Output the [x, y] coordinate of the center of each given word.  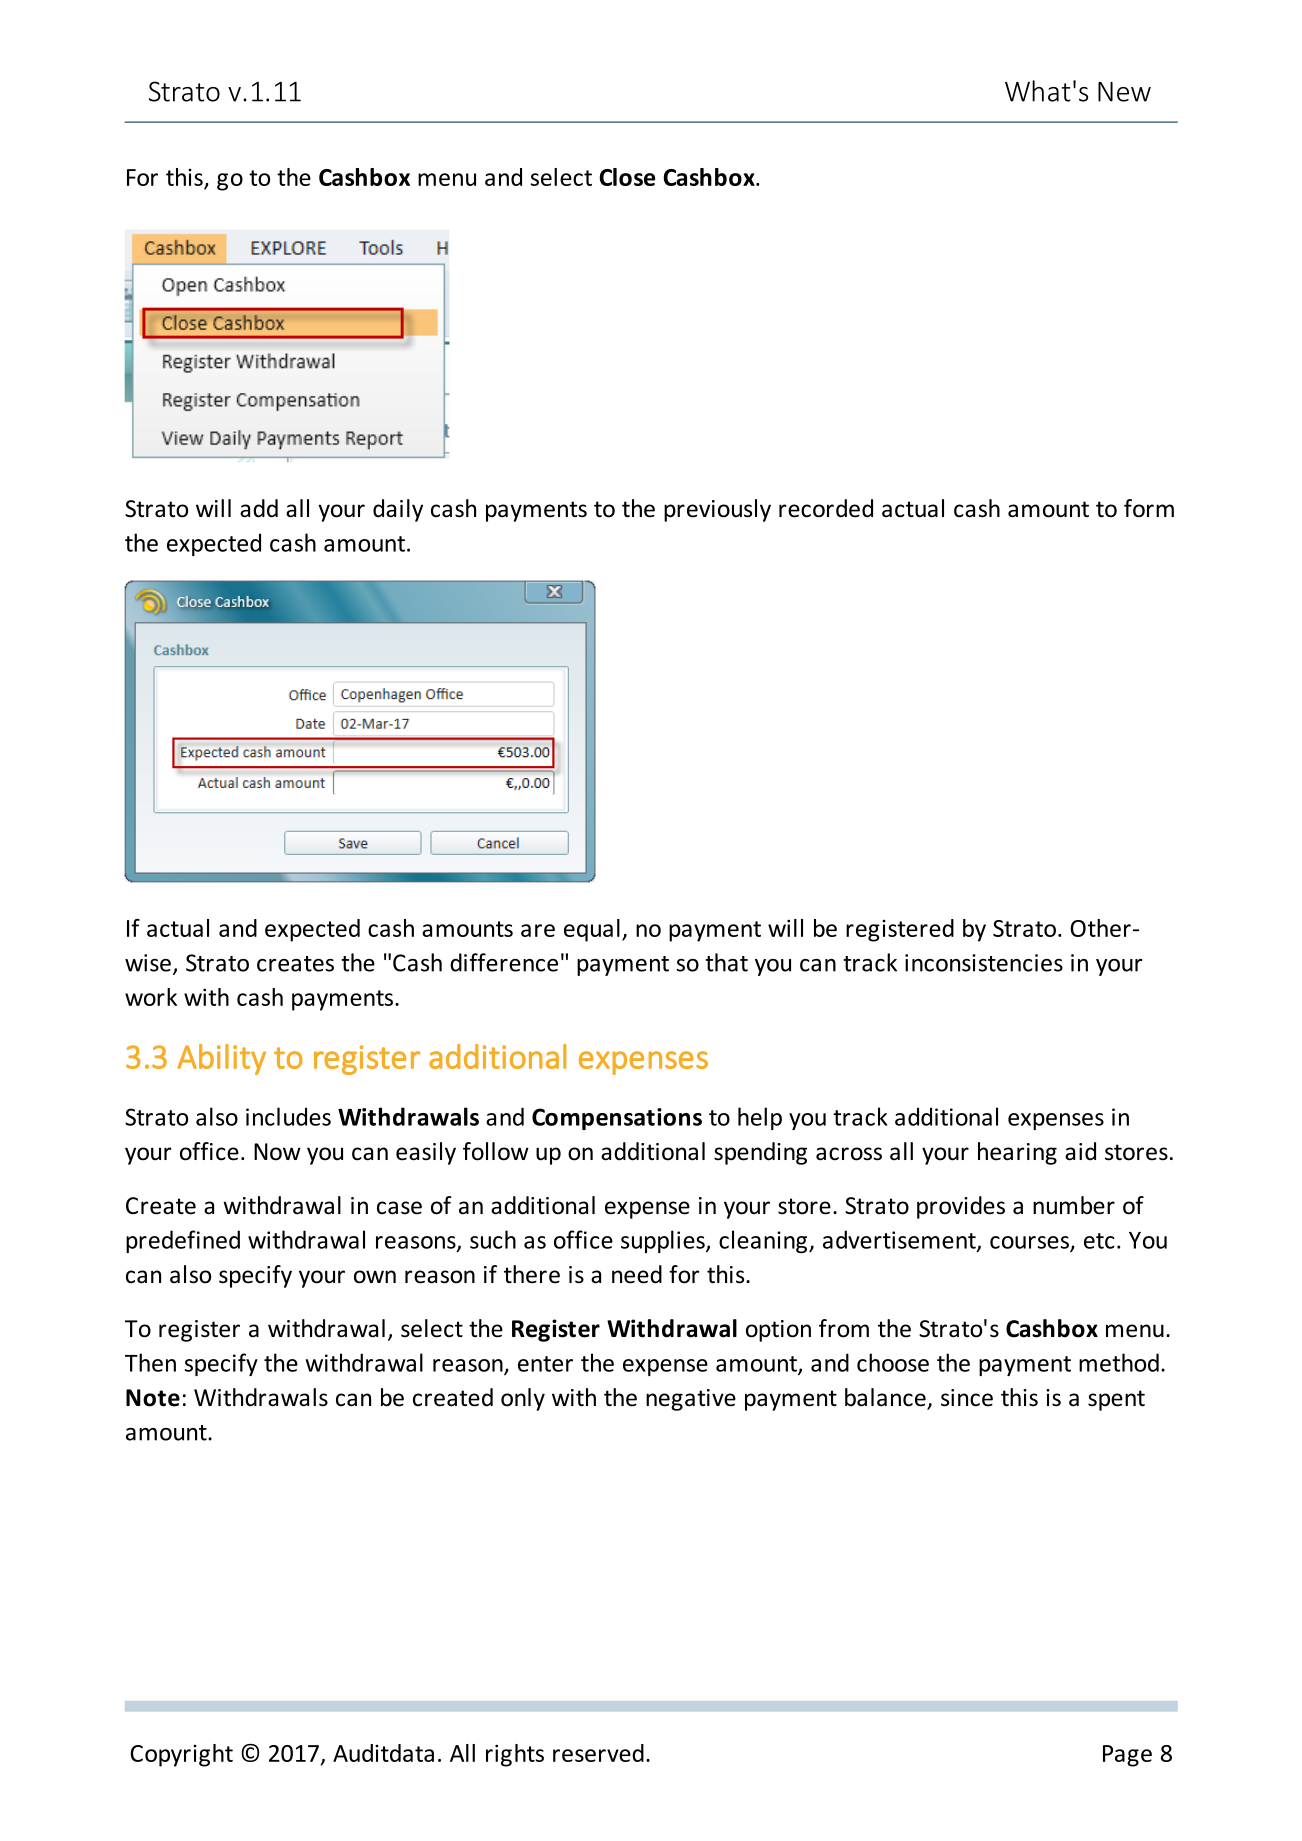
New [1124, 92]
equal [592, 930]
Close [627, 177]
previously [717, 510]
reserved [598, 1753]
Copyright [181, 1755]
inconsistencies [984, 963]
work [151, 997]
